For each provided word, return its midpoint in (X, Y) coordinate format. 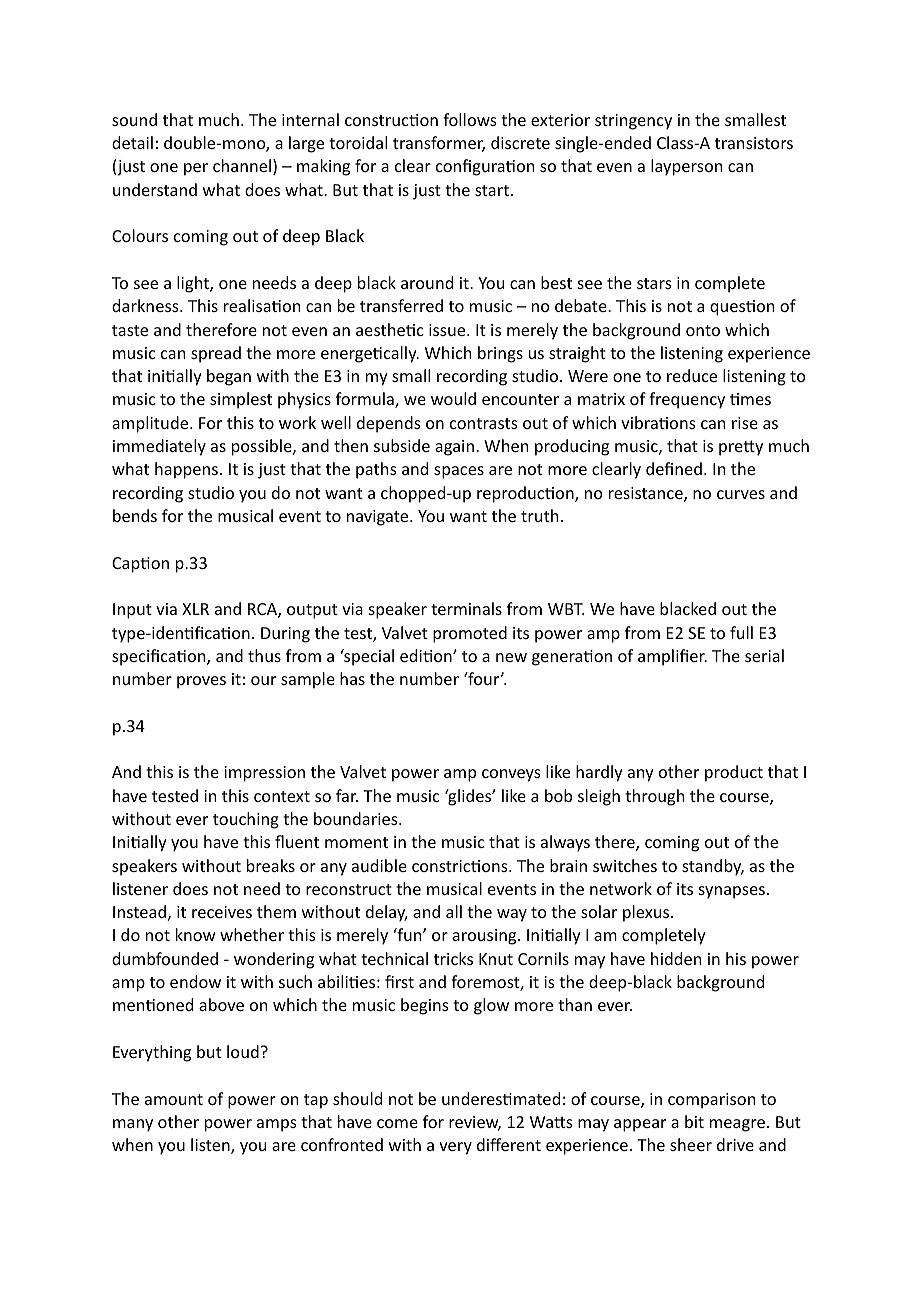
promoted (470, 634)
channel (243, 167)
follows (470, 119)
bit (694, 1121)
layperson (686, 167)
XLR (195, 609)
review (475, 1123)
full (741, 632)
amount (174, 1099)
